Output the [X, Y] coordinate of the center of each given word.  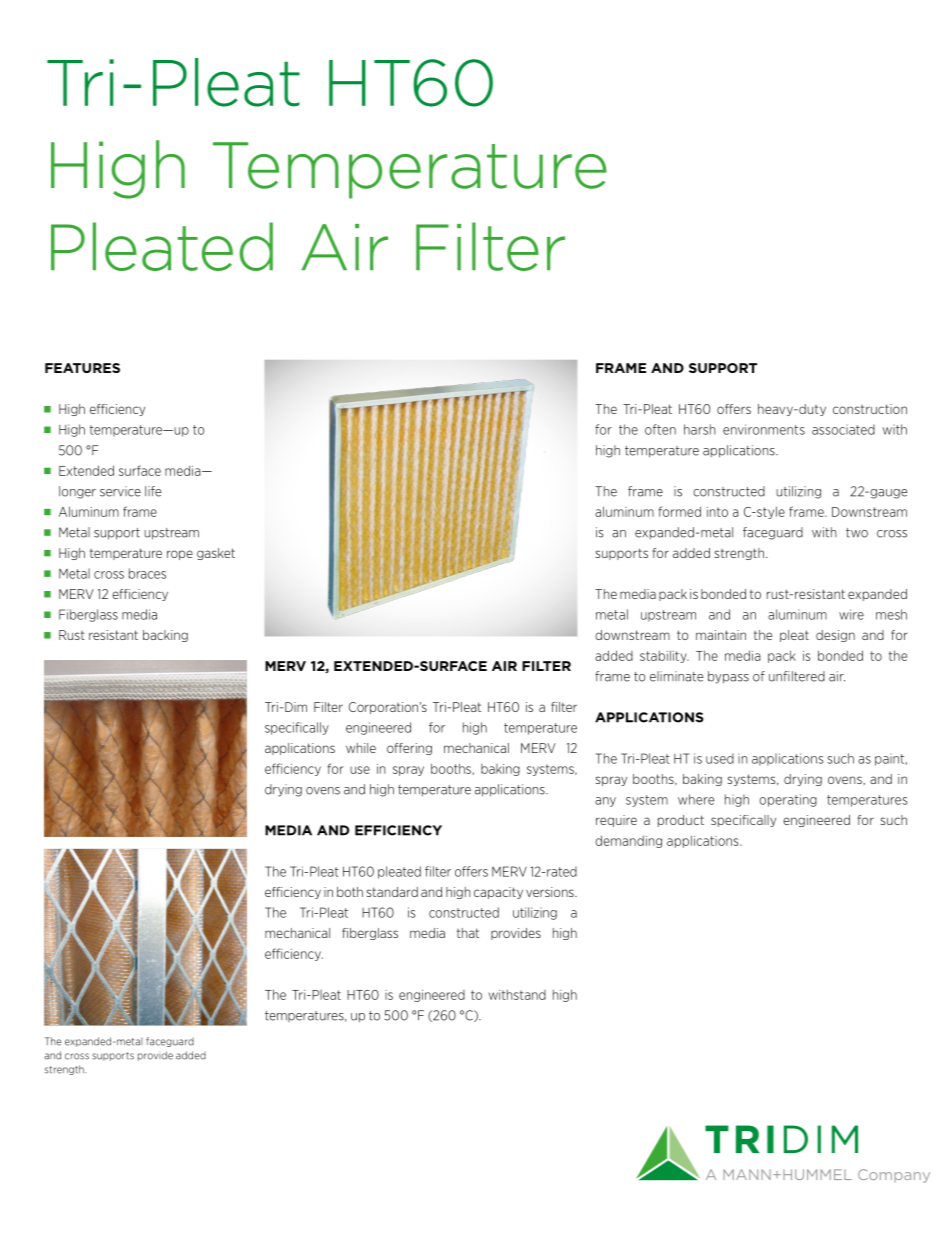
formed [679, 511]
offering [409, 749]
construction [870, 409]
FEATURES [82, 368]
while [361, 748]
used [720, 758]
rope [180, 555]
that [468, 933]
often [660, 429]
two [857, 533]
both [350, 892]
